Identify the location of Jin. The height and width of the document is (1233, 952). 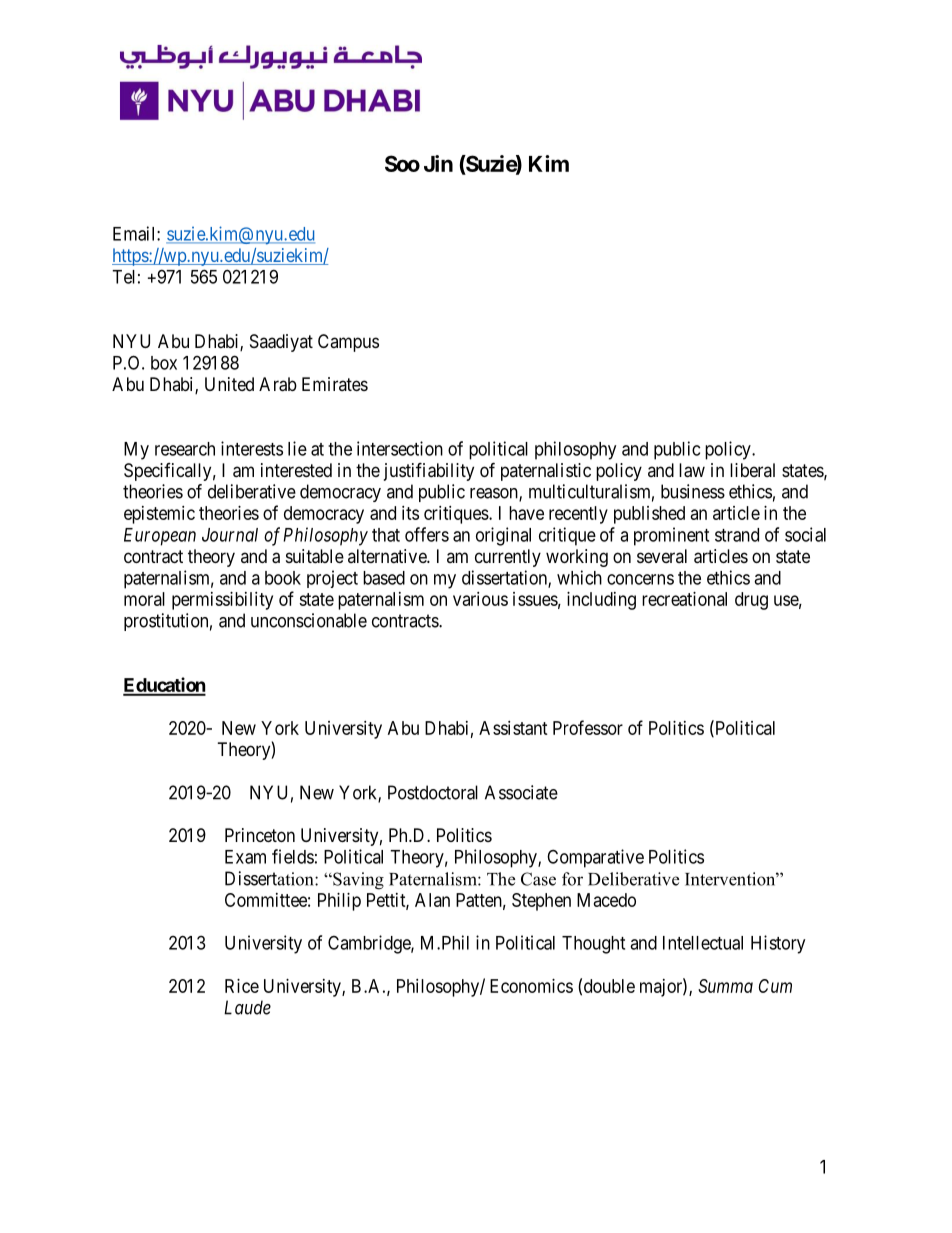
(438, 163).
